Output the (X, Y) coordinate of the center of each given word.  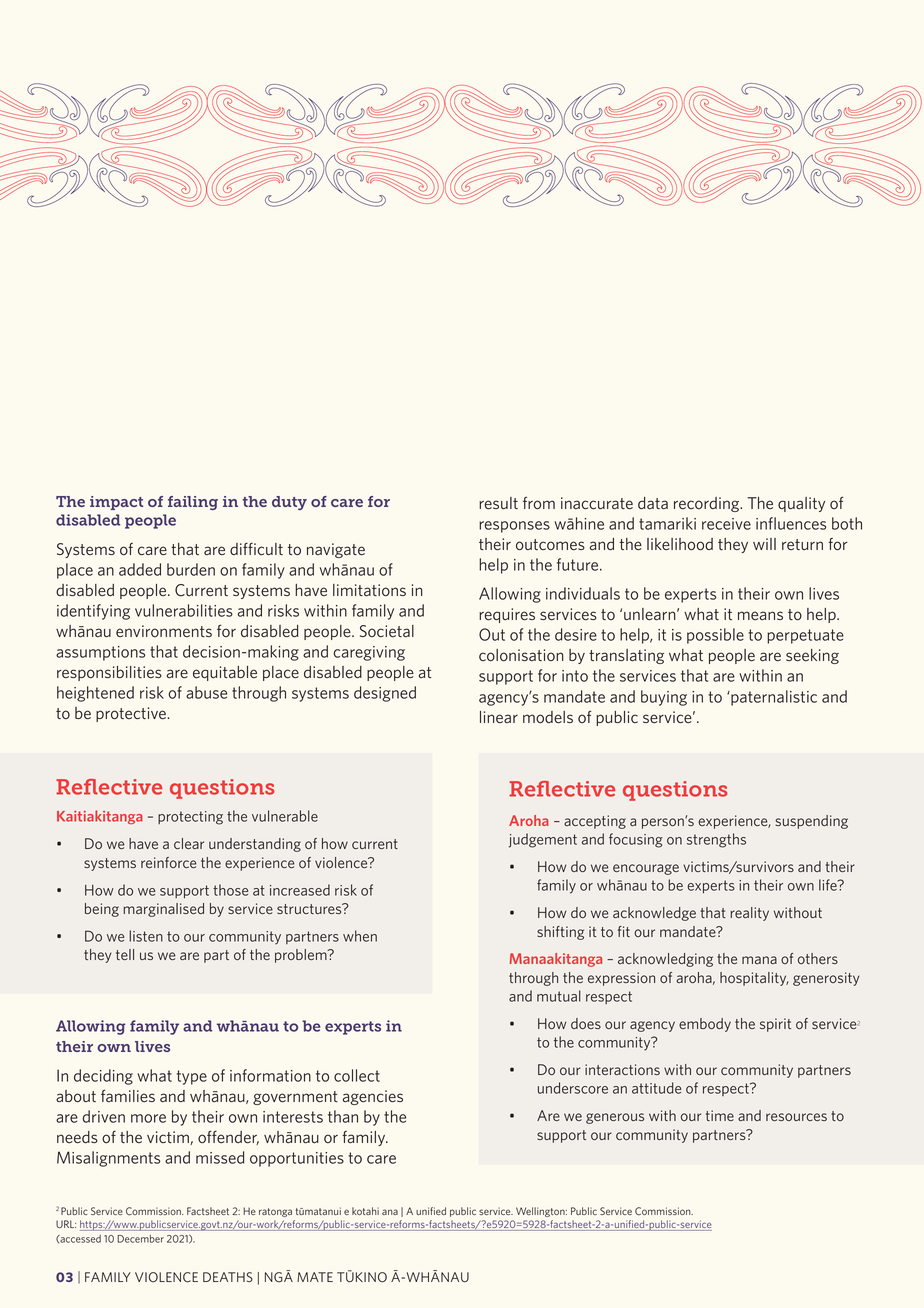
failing (193, 503)
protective (131, 714)
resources (796, 1117)
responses (514, 527)
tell (125, 954)
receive (726, 524)
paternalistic (773, 698)
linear (499, 717)
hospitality (754, 979)
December (140, 1239)
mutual (559, 996)
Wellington (541, 1212)
